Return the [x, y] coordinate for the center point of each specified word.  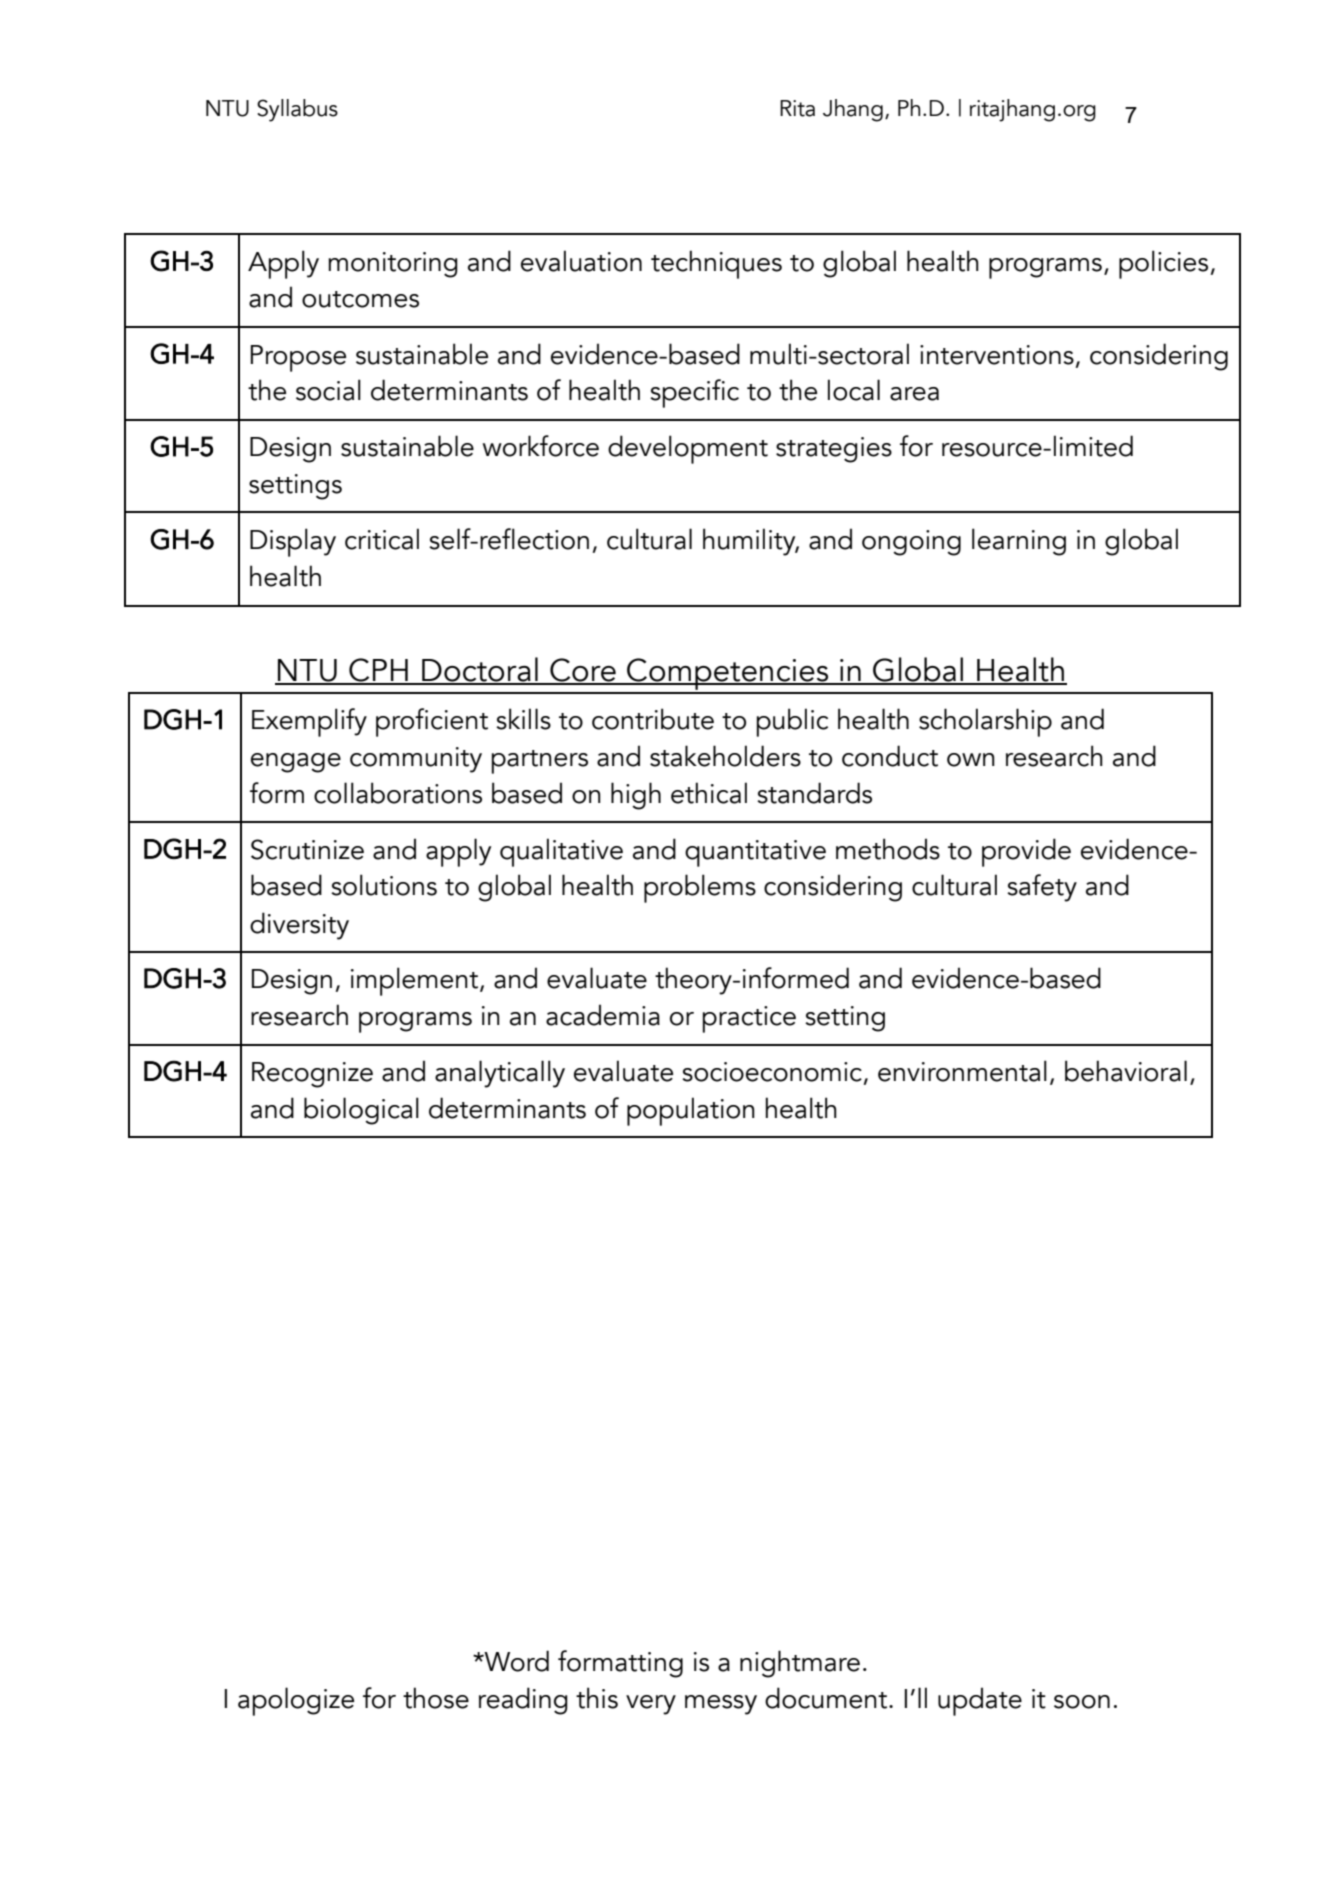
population [691, 1111]
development [688, 449]
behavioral [1126, 1071]
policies [1165, 264]
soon [1082, 1702]
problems [700, 888]
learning [1019, 542]
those [436, 1698]
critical [382, 539]
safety [1042, 888]
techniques [716, 264]
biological [361, 1111]
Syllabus [297, 110]
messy [721, 1705]
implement [416, 981]
